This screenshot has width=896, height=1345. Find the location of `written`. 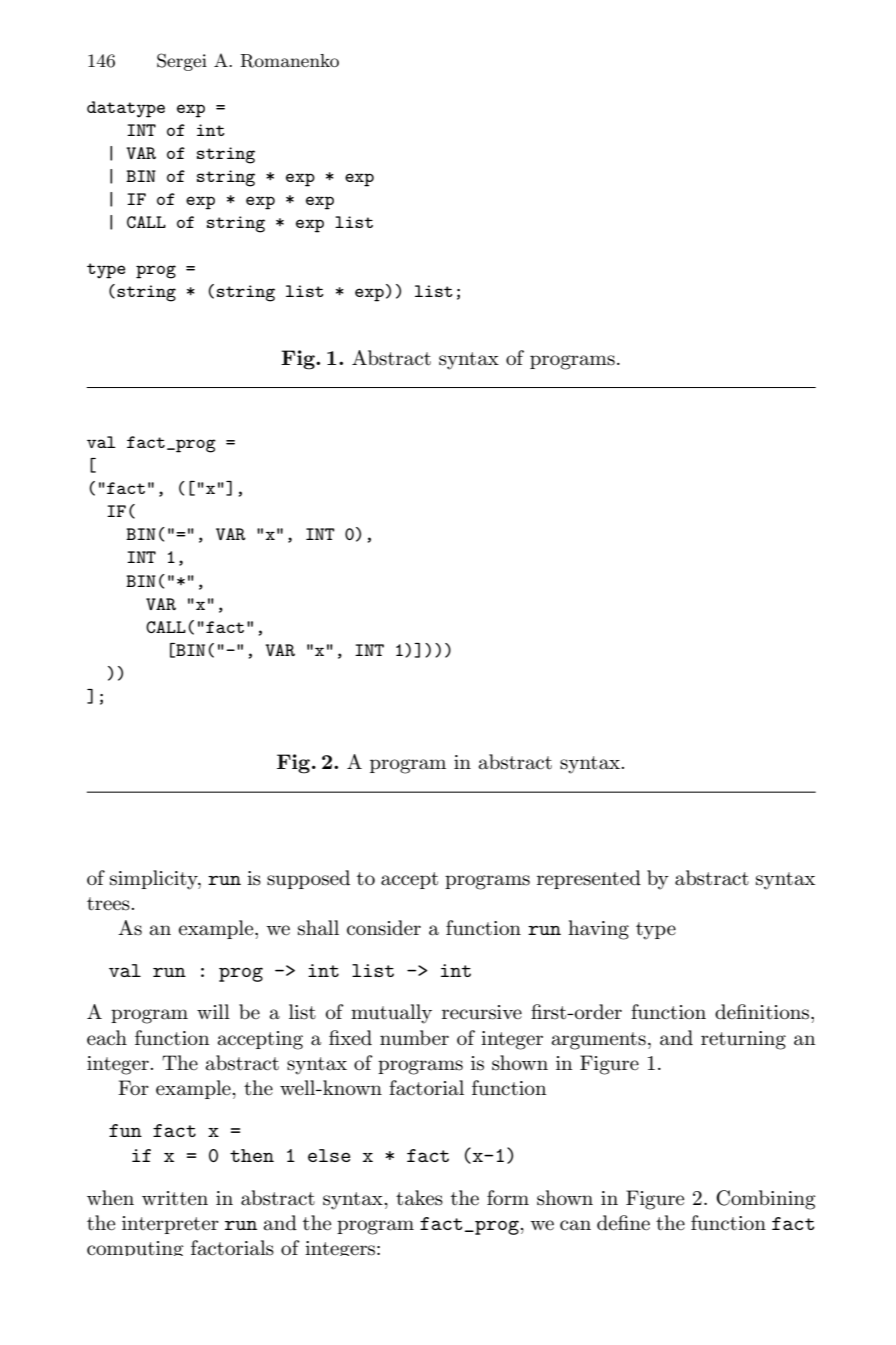

written is located at coordinates (175, 1198).
